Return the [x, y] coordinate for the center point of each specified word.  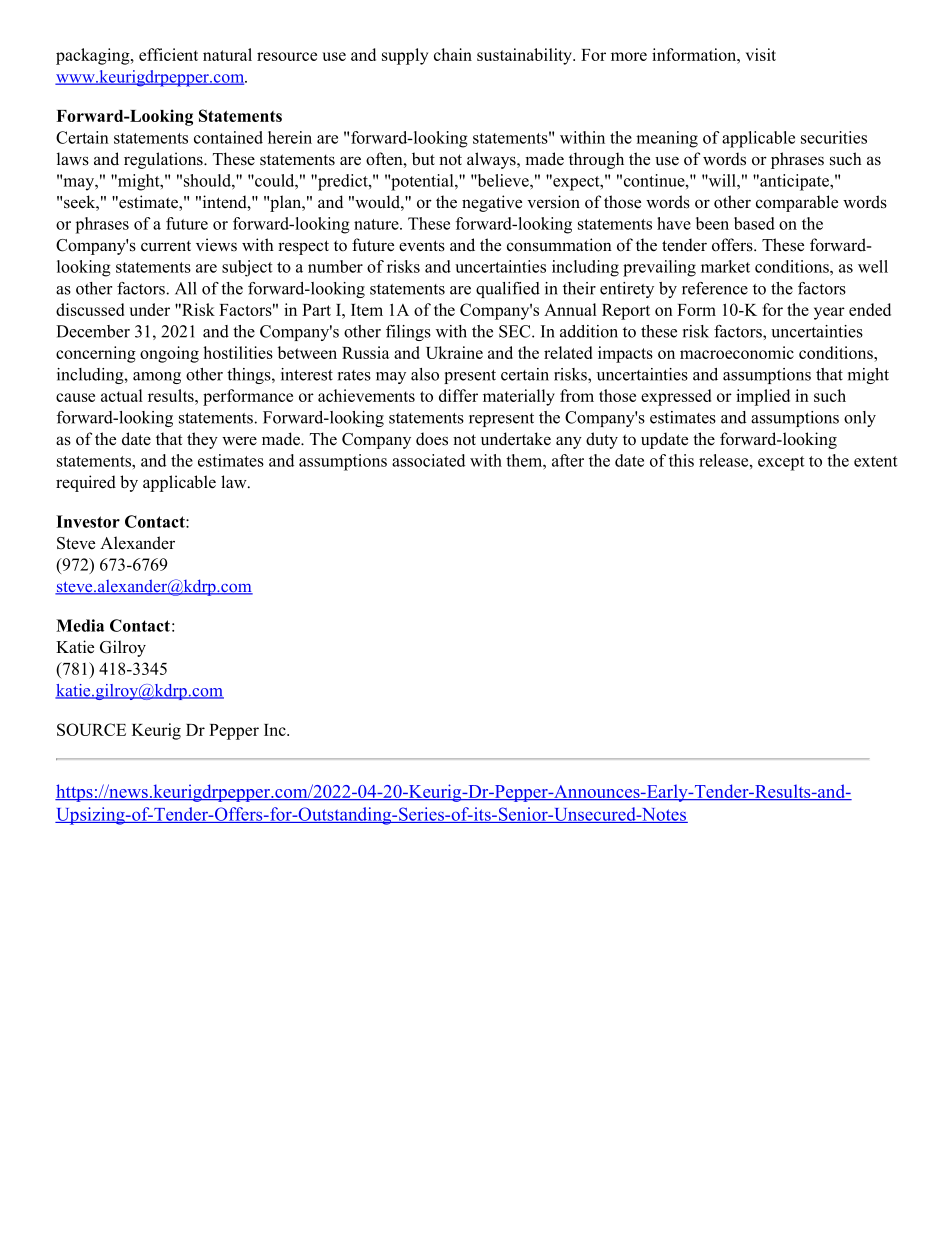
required [86, 483]
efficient [168, 54]
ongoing [169, 354]
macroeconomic [737, 352]
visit [761, 54]
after [568, 460]
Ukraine [454, 352]
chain [453, 54]
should [208, 180]
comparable [797, 203]
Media [80, 625]
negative [492, 203]
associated [428, 460]
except [781, 463]
